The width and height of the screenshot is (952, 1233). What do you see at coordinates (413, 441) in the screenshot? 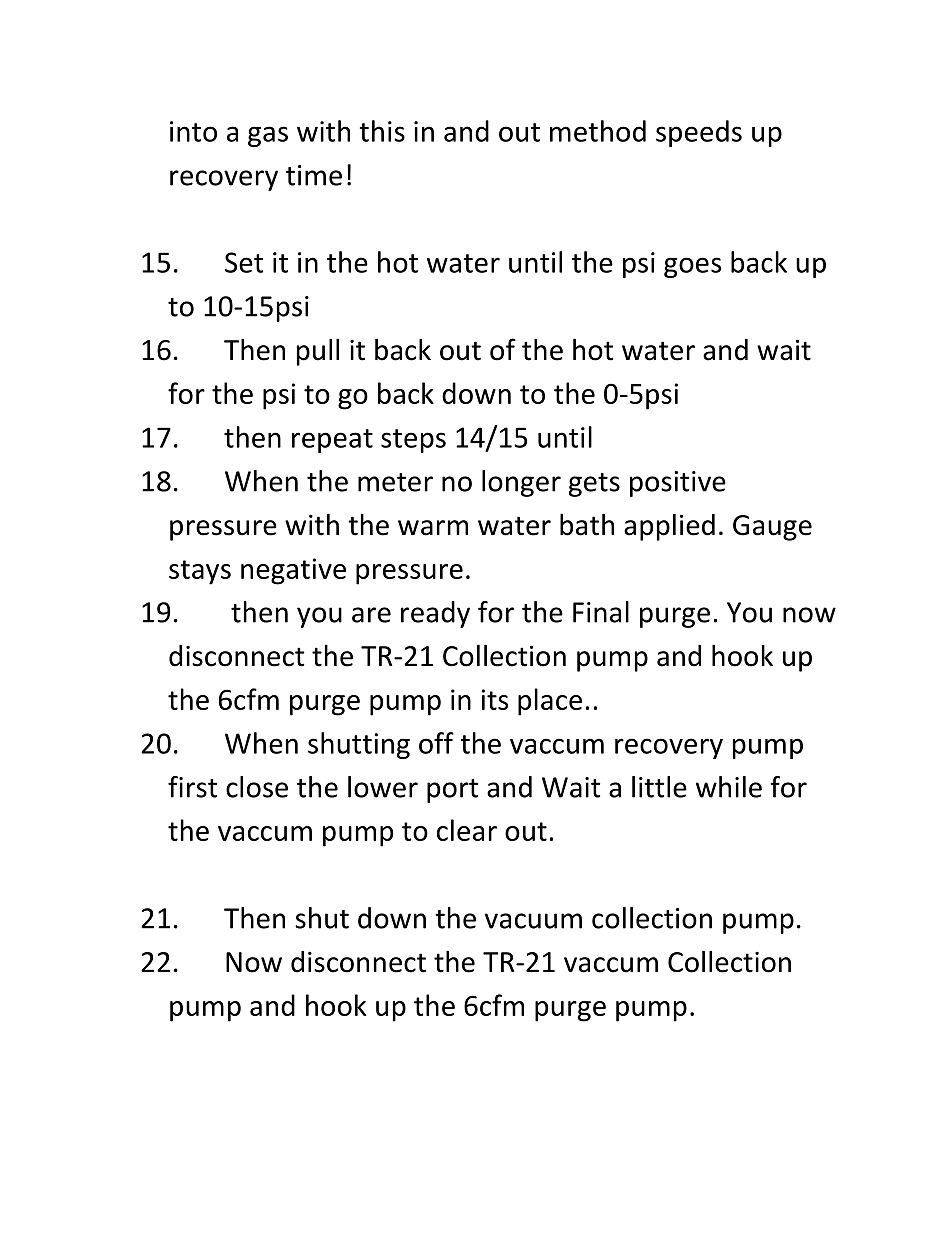
I see `steps` at bounding box center [413, 441].
